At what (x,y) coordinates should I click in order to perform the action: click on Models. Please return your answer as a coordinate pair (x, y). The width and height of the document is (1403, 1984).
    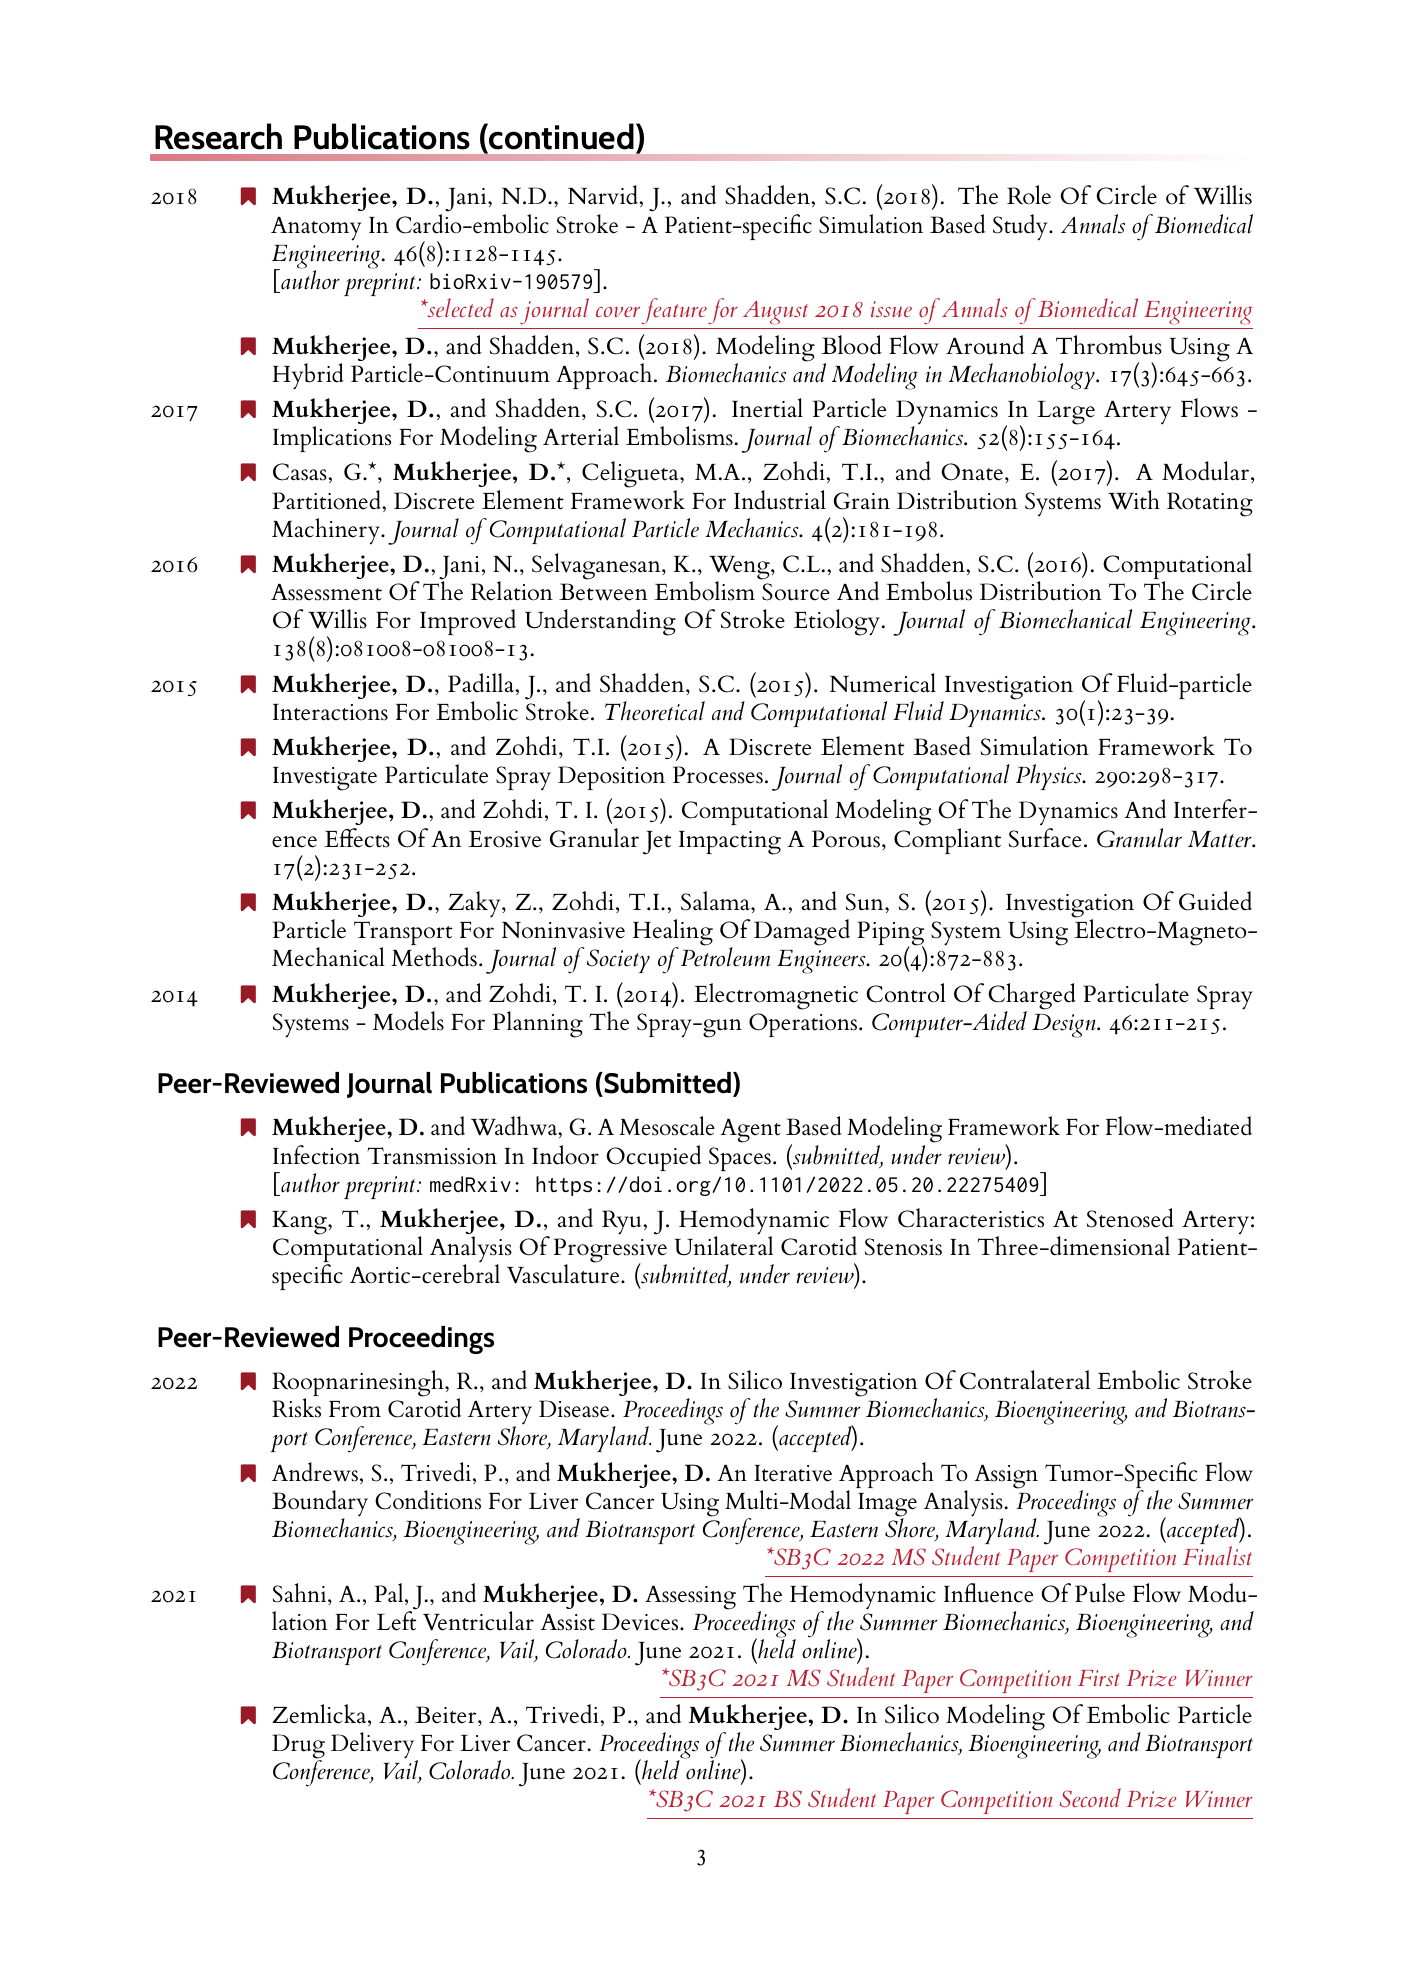
    Looking at the image, I should click on (408, 1021).
